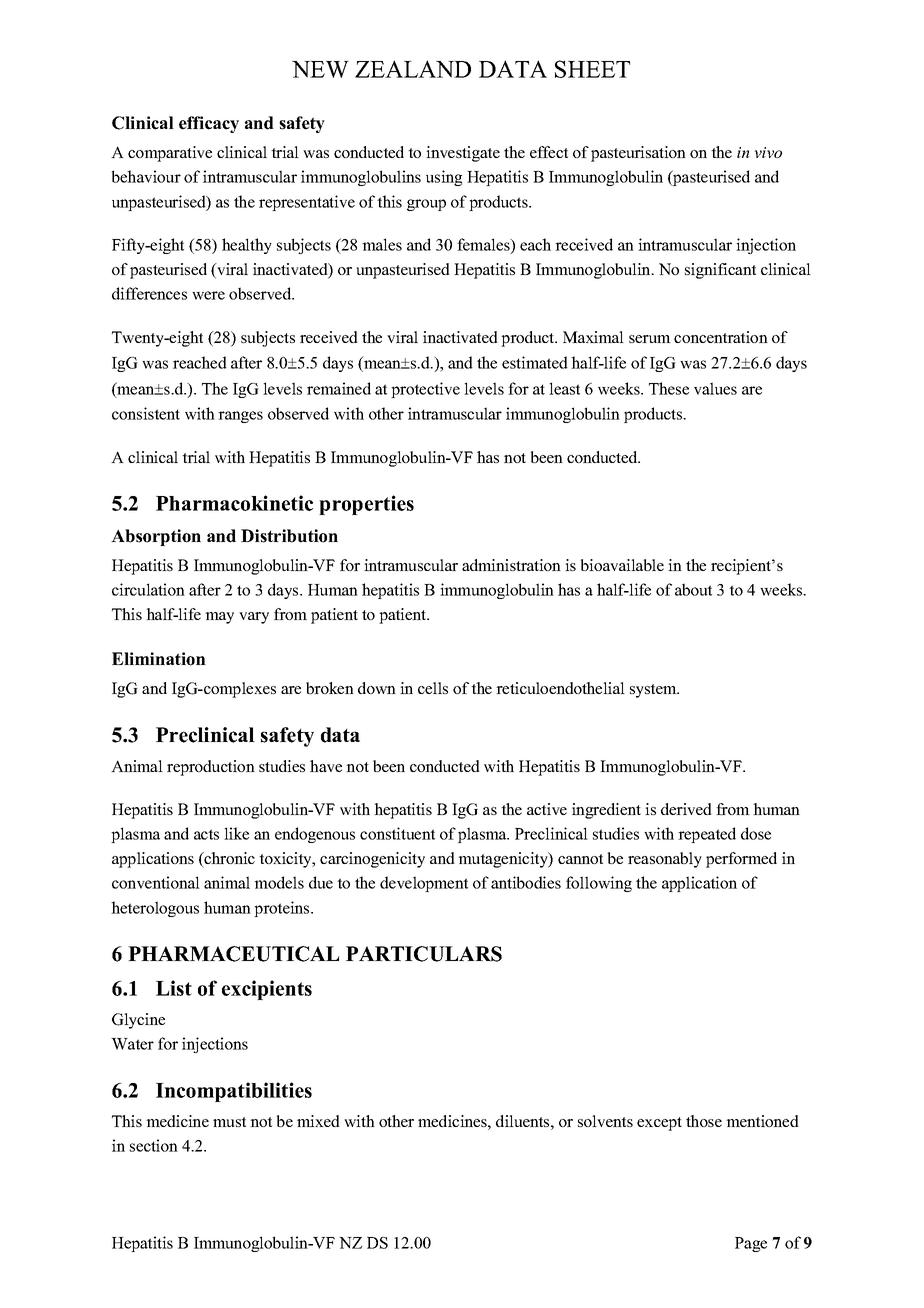 This image has width=924, height=1308. Describe the element at coordinates (154, 1145) in the image. I see `section` at that location.
